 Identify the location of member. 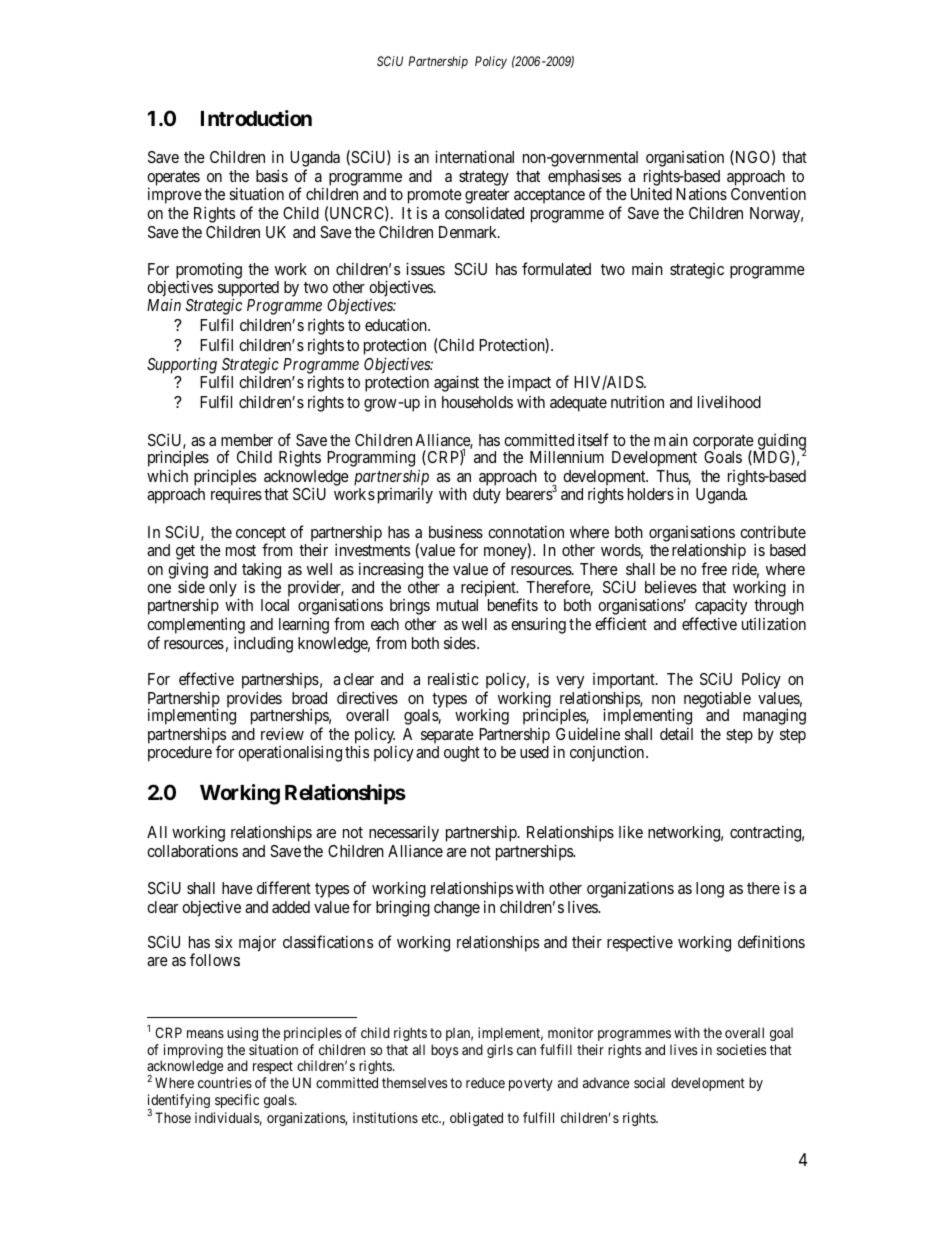
(247, 440).
